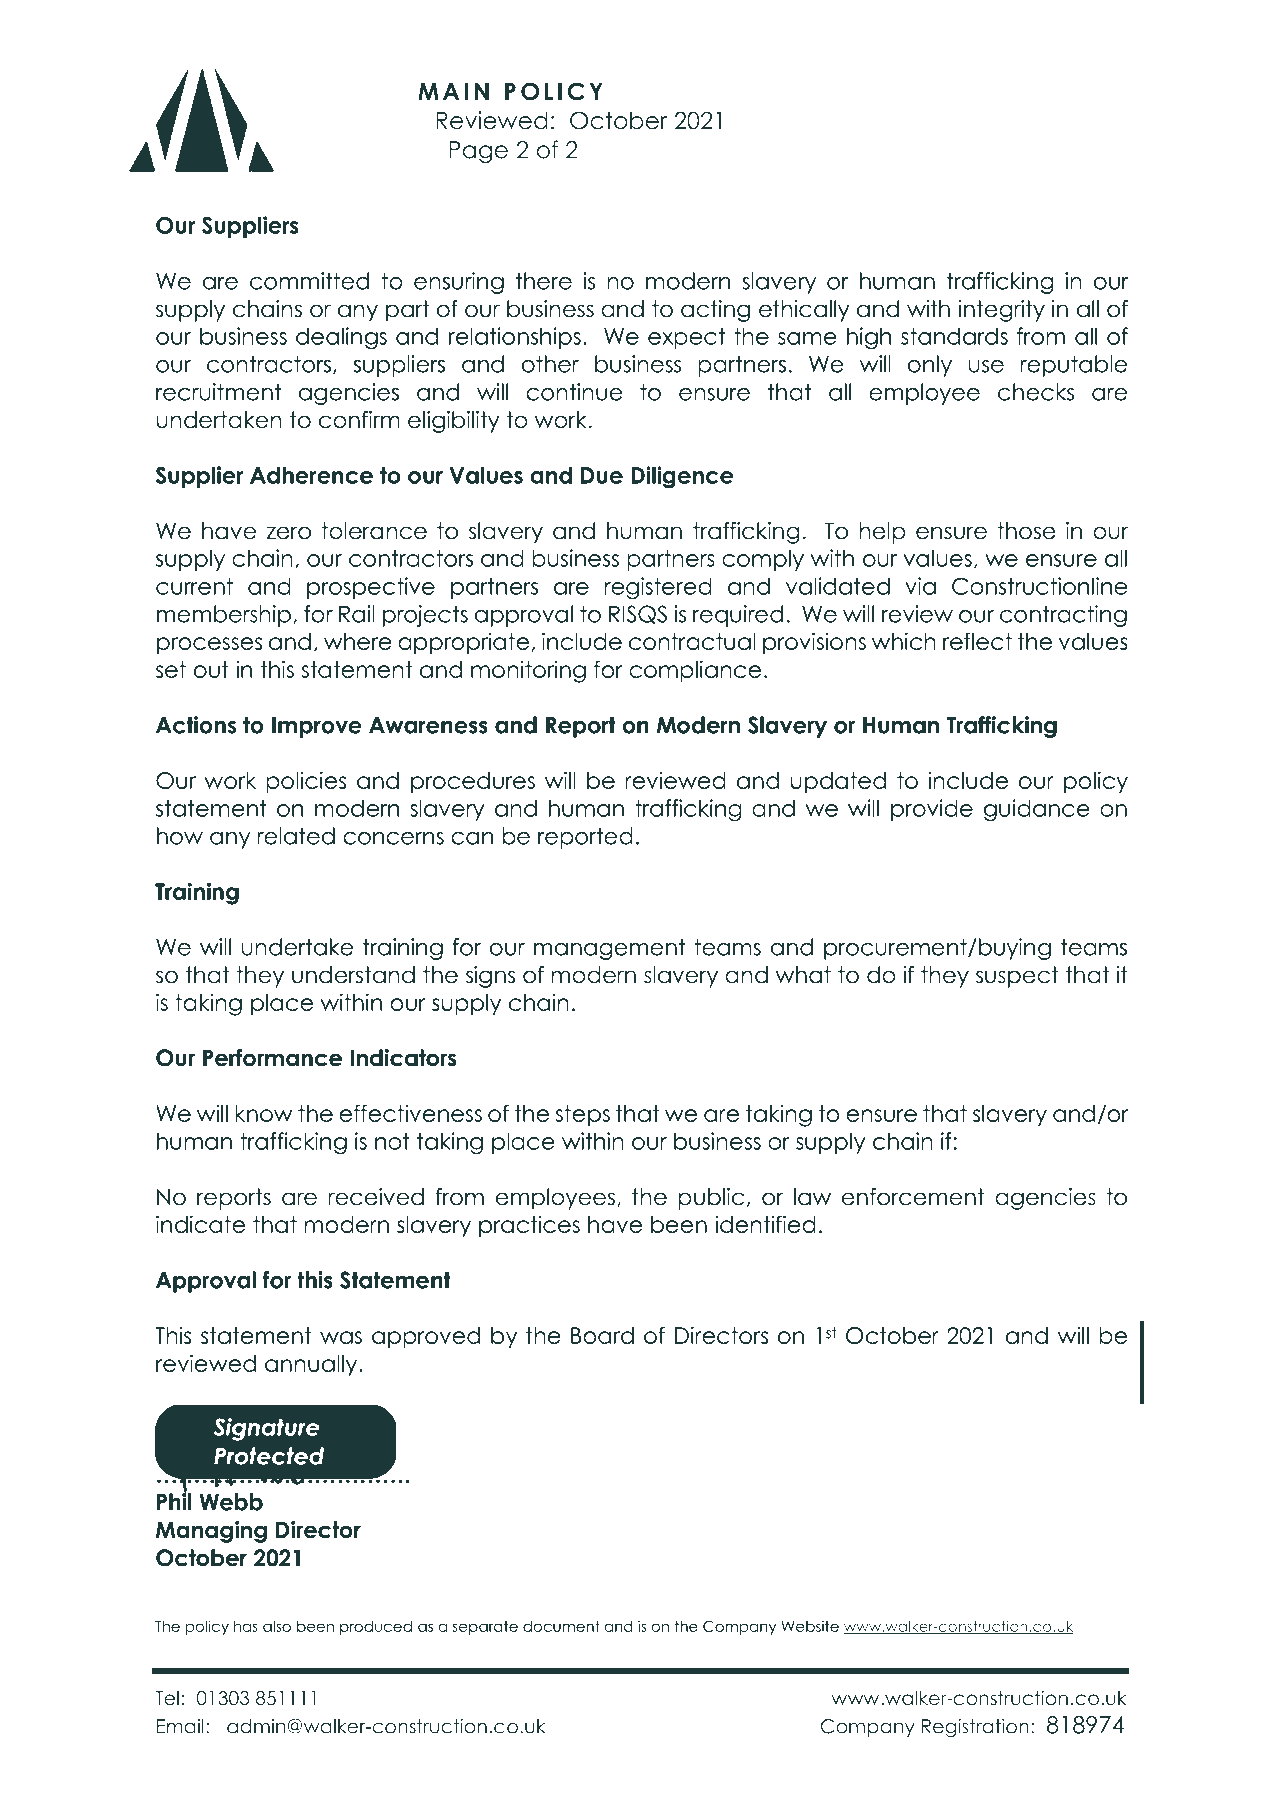  I want to click on registered, so click(658, 588).
